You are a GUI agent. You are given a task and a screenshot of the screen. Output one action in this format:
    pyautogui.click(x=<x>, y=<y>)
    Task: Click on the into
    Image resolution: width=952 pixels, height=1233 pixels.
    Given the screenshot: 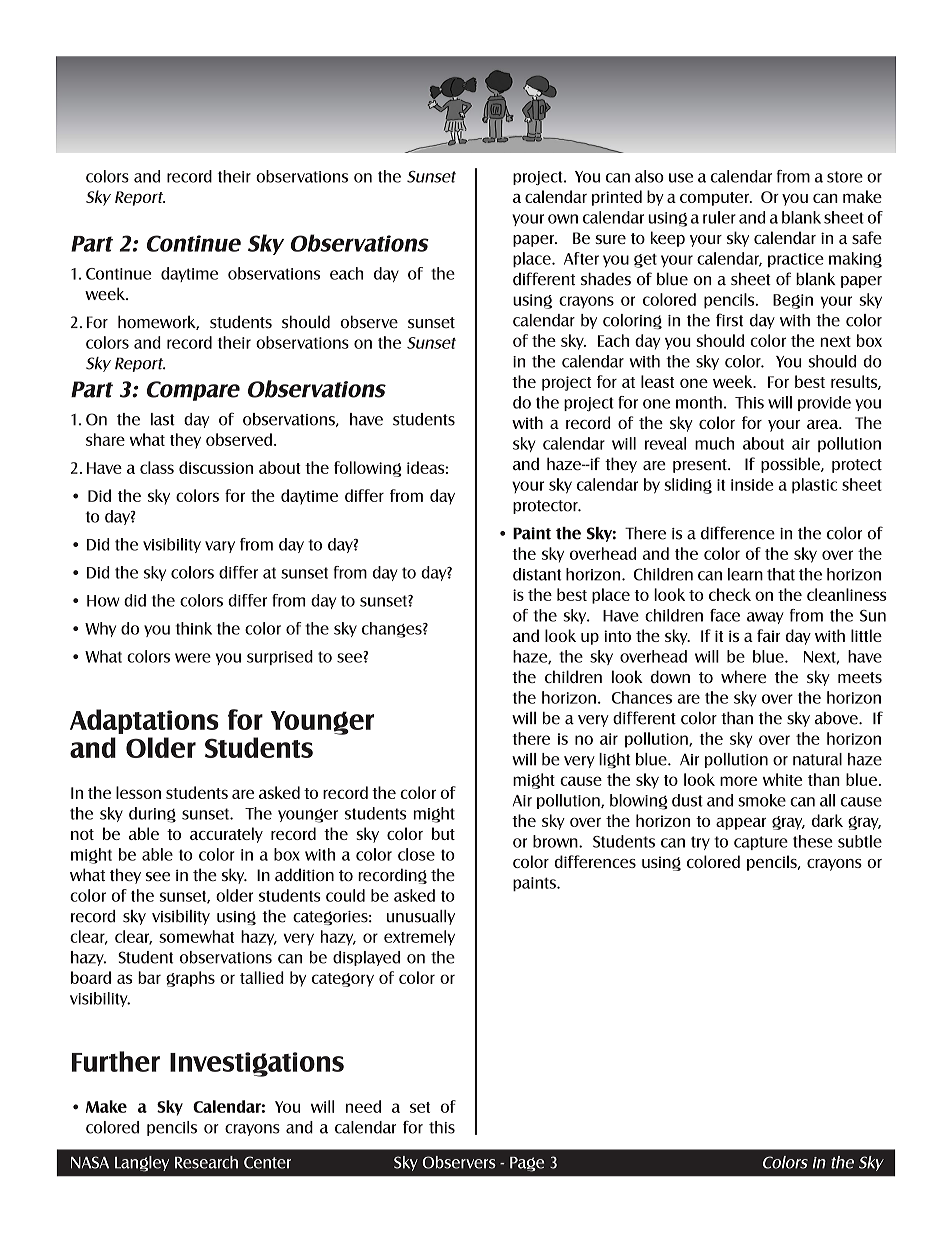 What is the action you would take?
    pyautogui.click(x=617, y=636)
